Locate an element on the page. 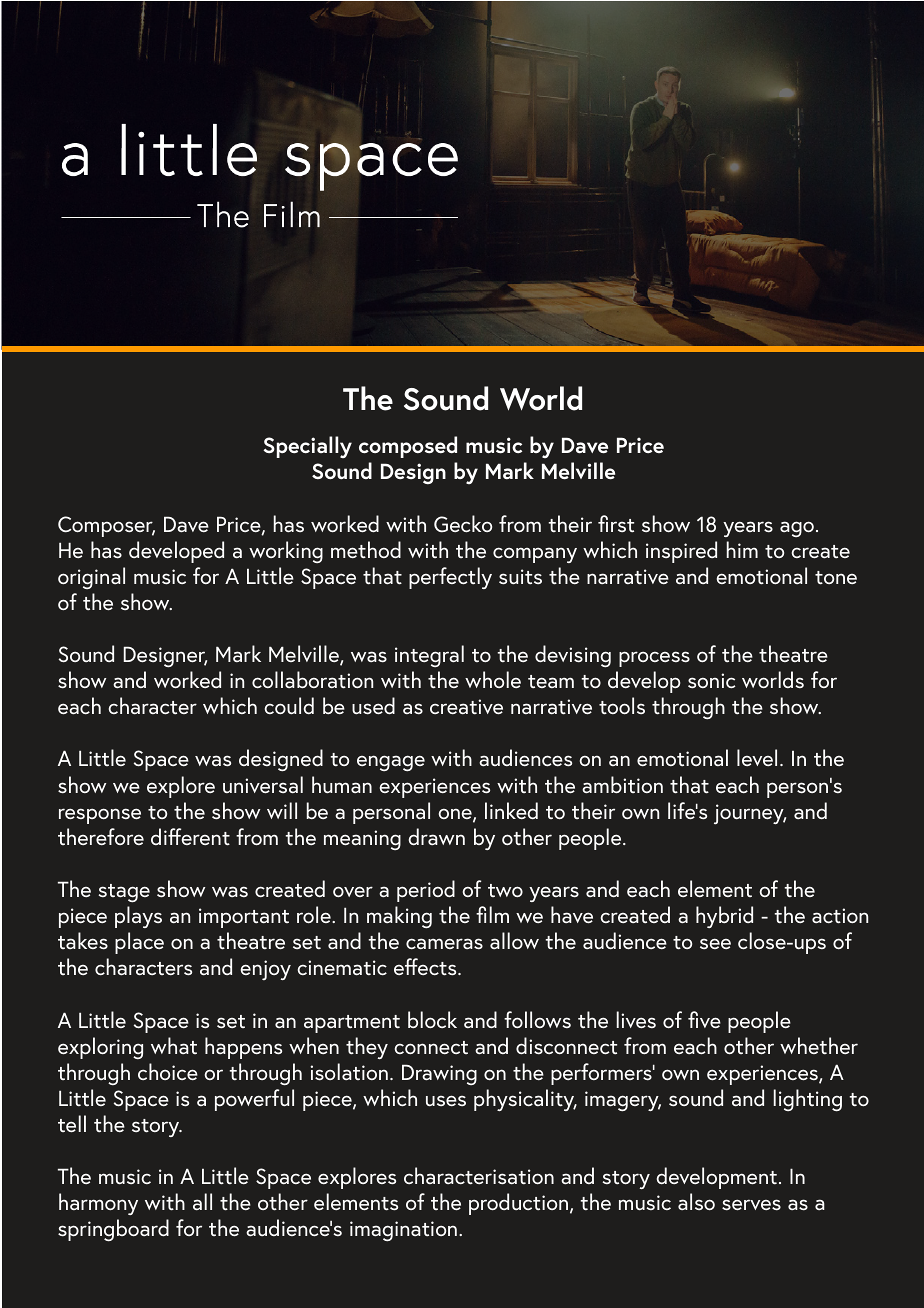 The width and height of the document is (924, 1308). sonic is located at coordinates (712, 681).
